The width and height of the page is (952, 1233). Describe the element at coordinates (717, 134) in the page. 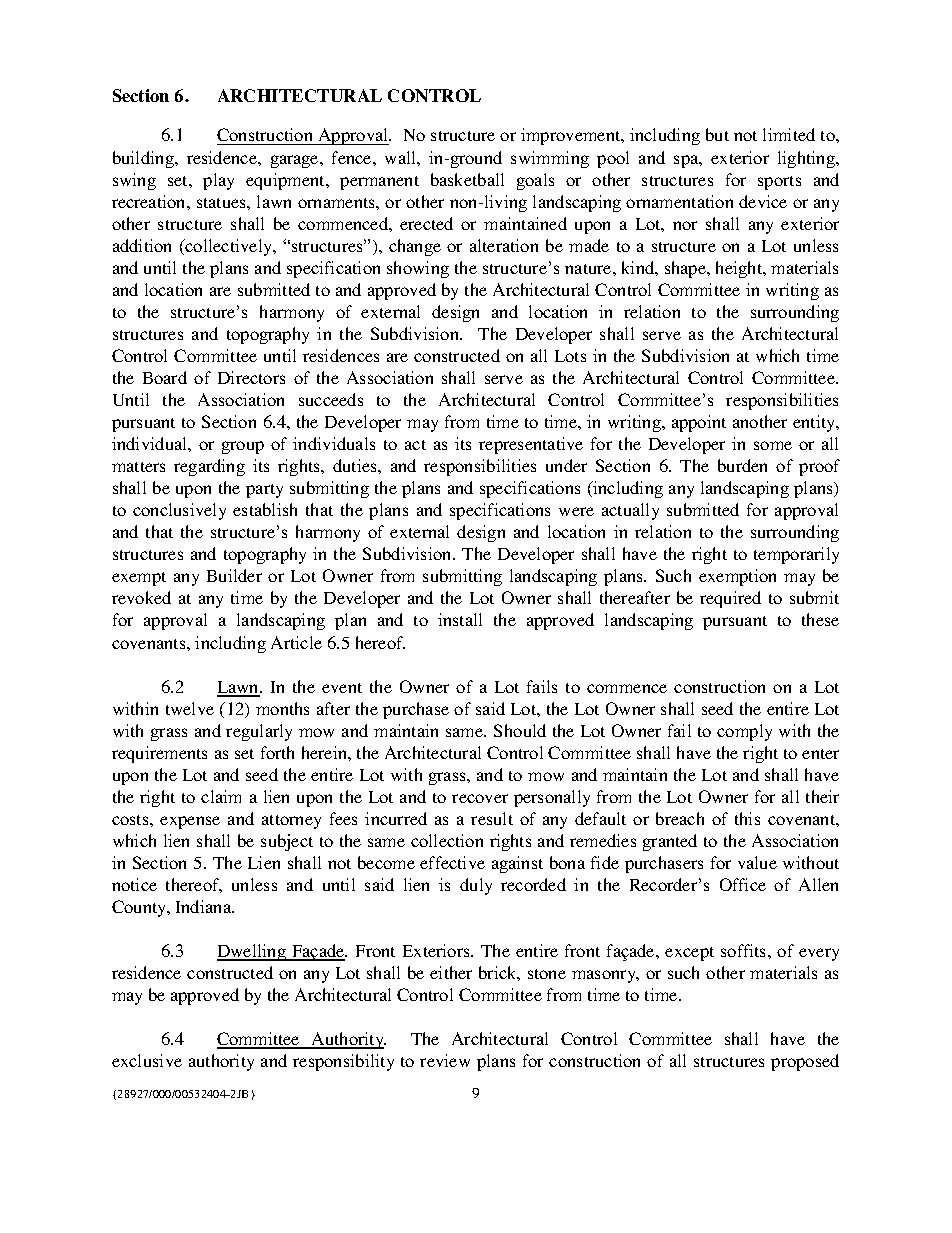

I see `but` at that location.
